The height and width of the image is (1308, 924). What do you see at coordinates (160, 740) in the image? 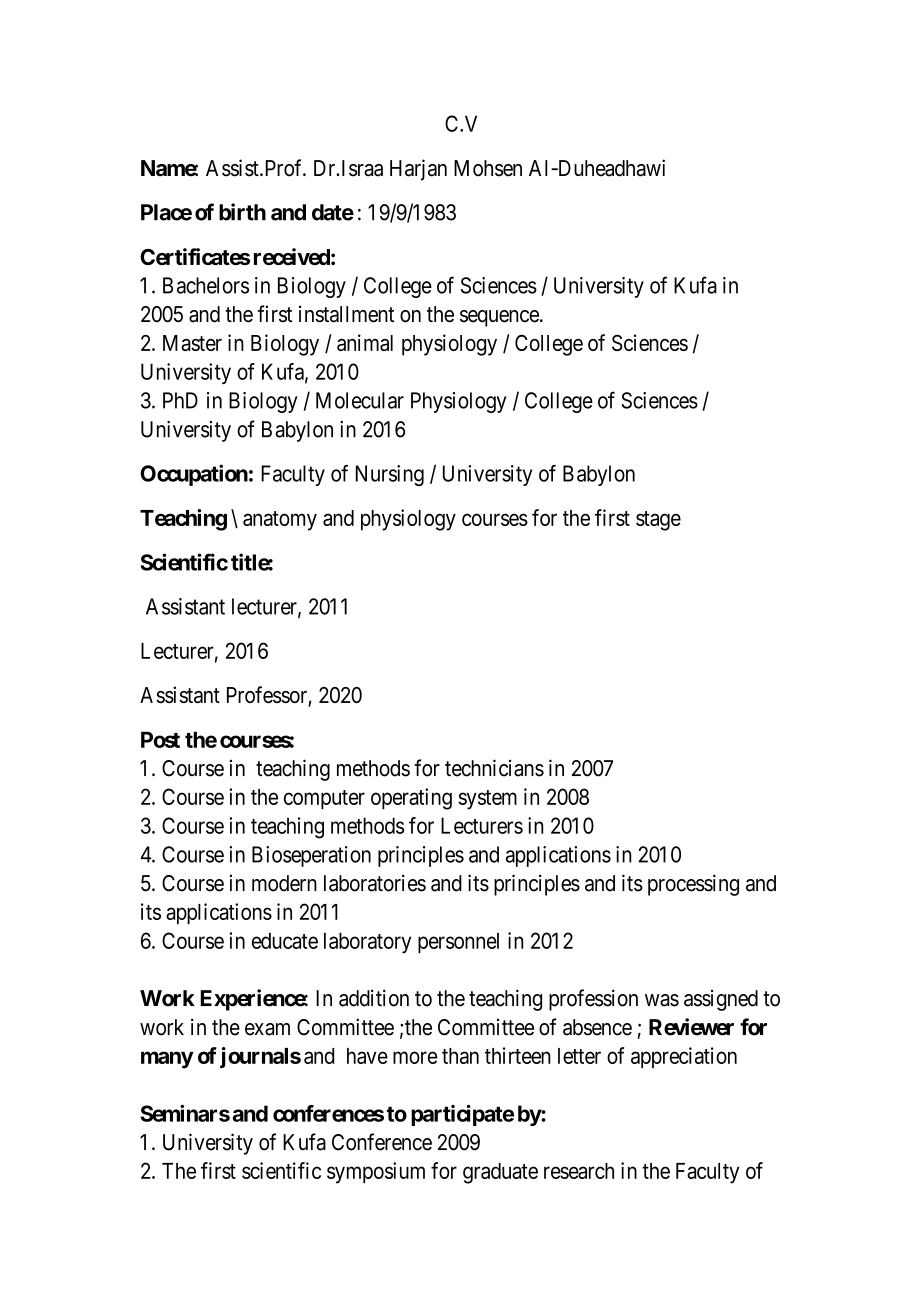
I see `Post` at bounding box center [160, 740].
